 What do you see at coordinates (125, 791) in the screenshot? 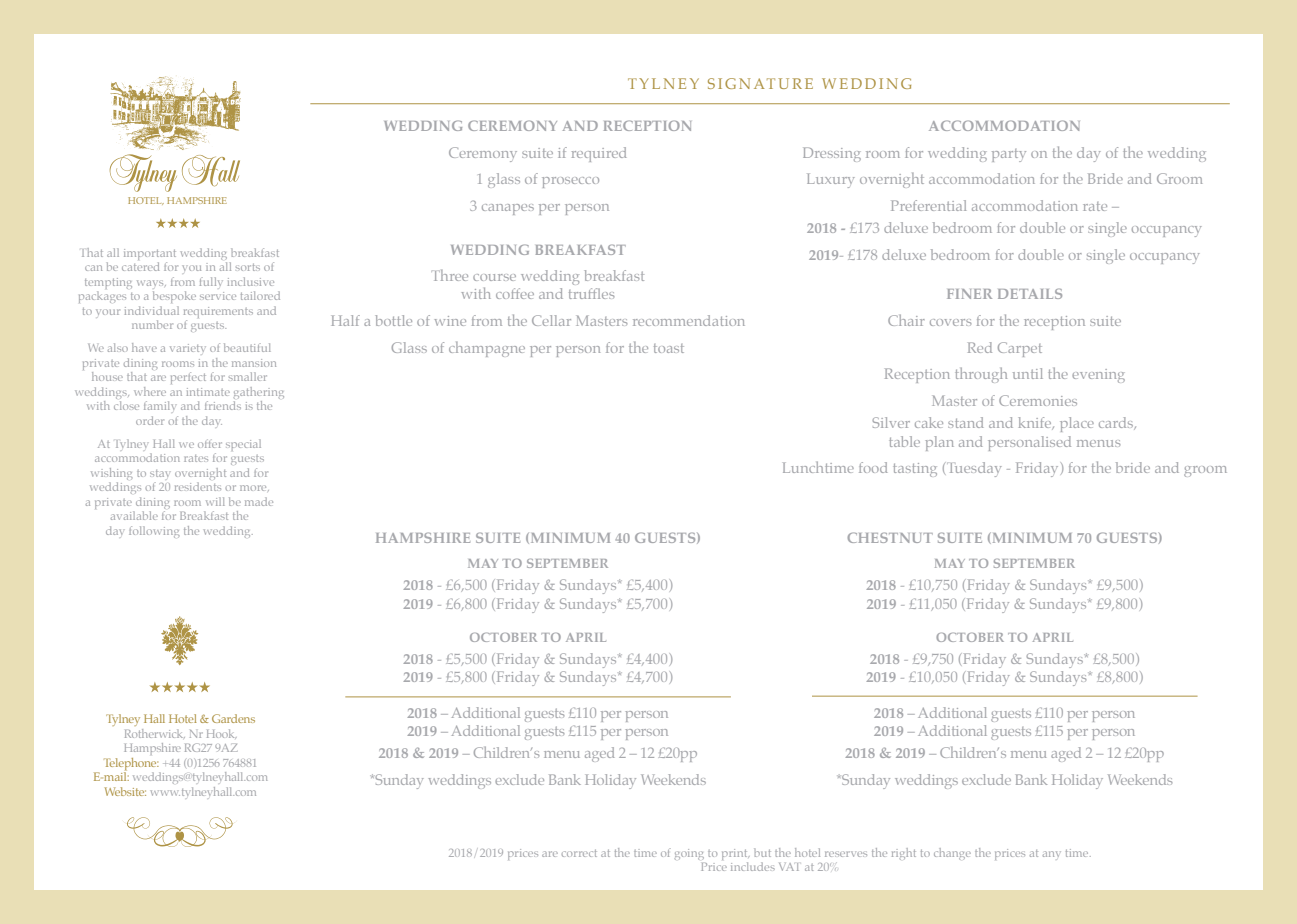
I see `Website` at bounding box center [125, 791].
